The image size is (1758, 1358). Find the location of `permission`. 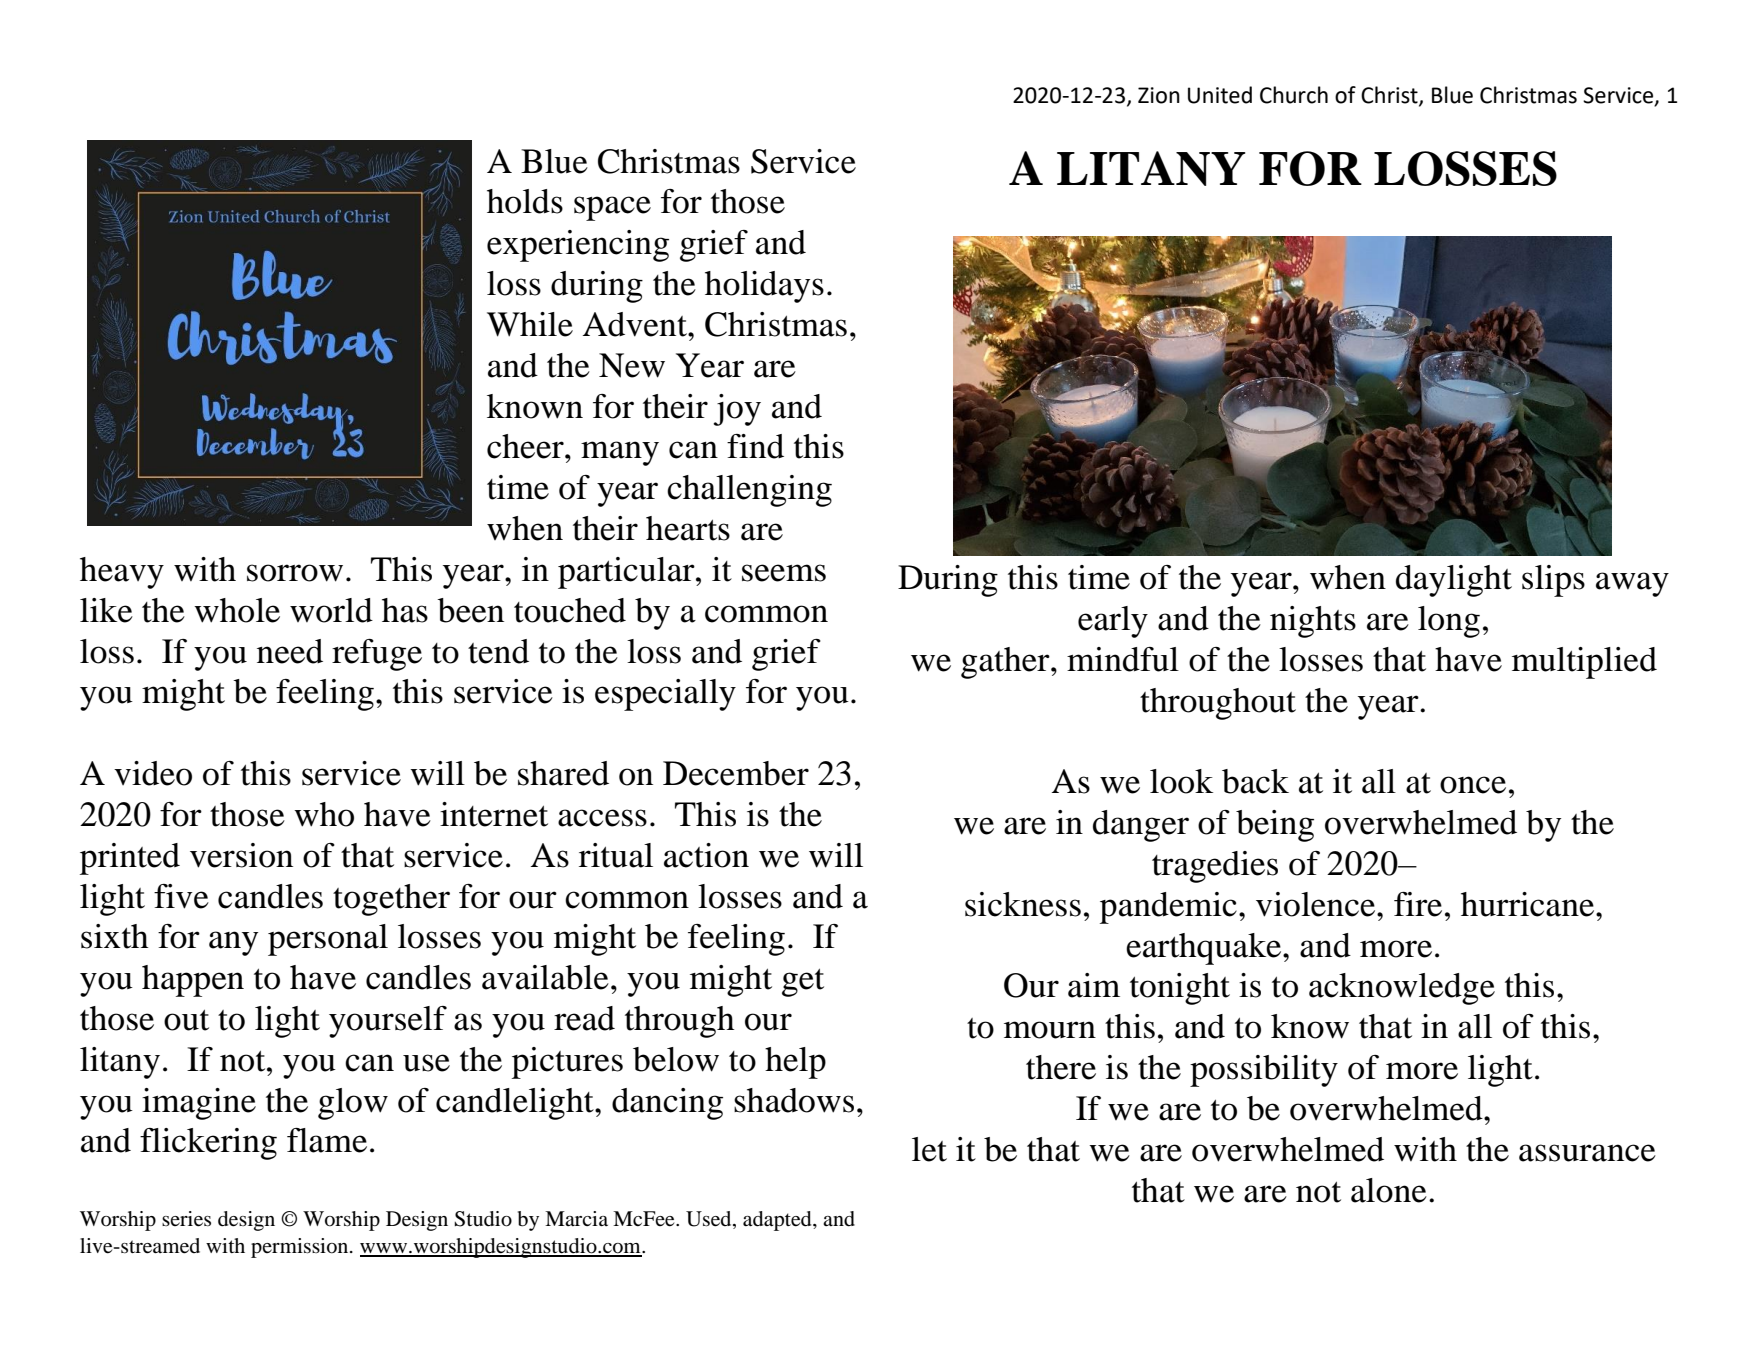

permission is located at coordinates (301, 1248).
